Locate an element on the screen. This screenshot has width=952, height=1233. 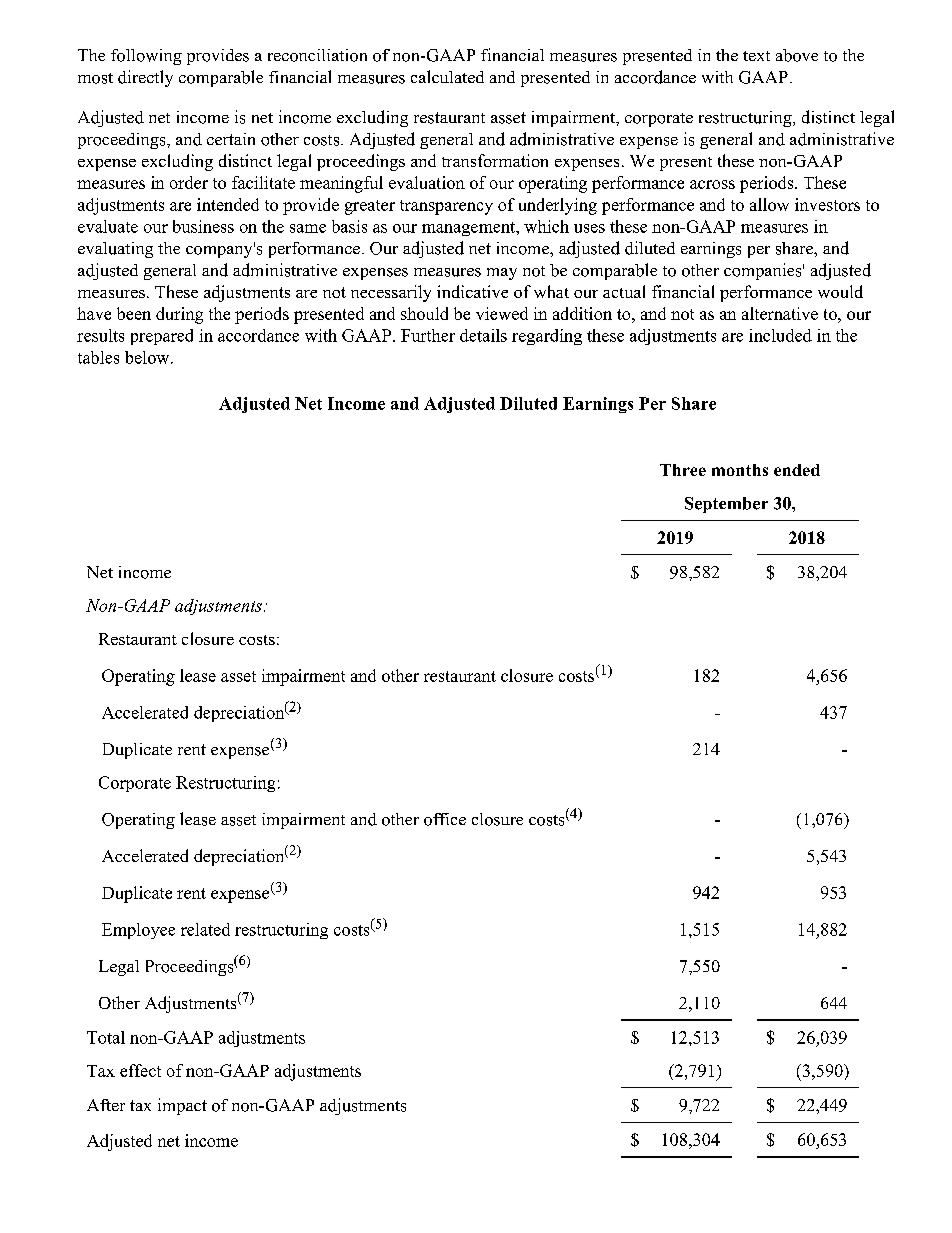
calculated is located at coordinates (447, 76).
